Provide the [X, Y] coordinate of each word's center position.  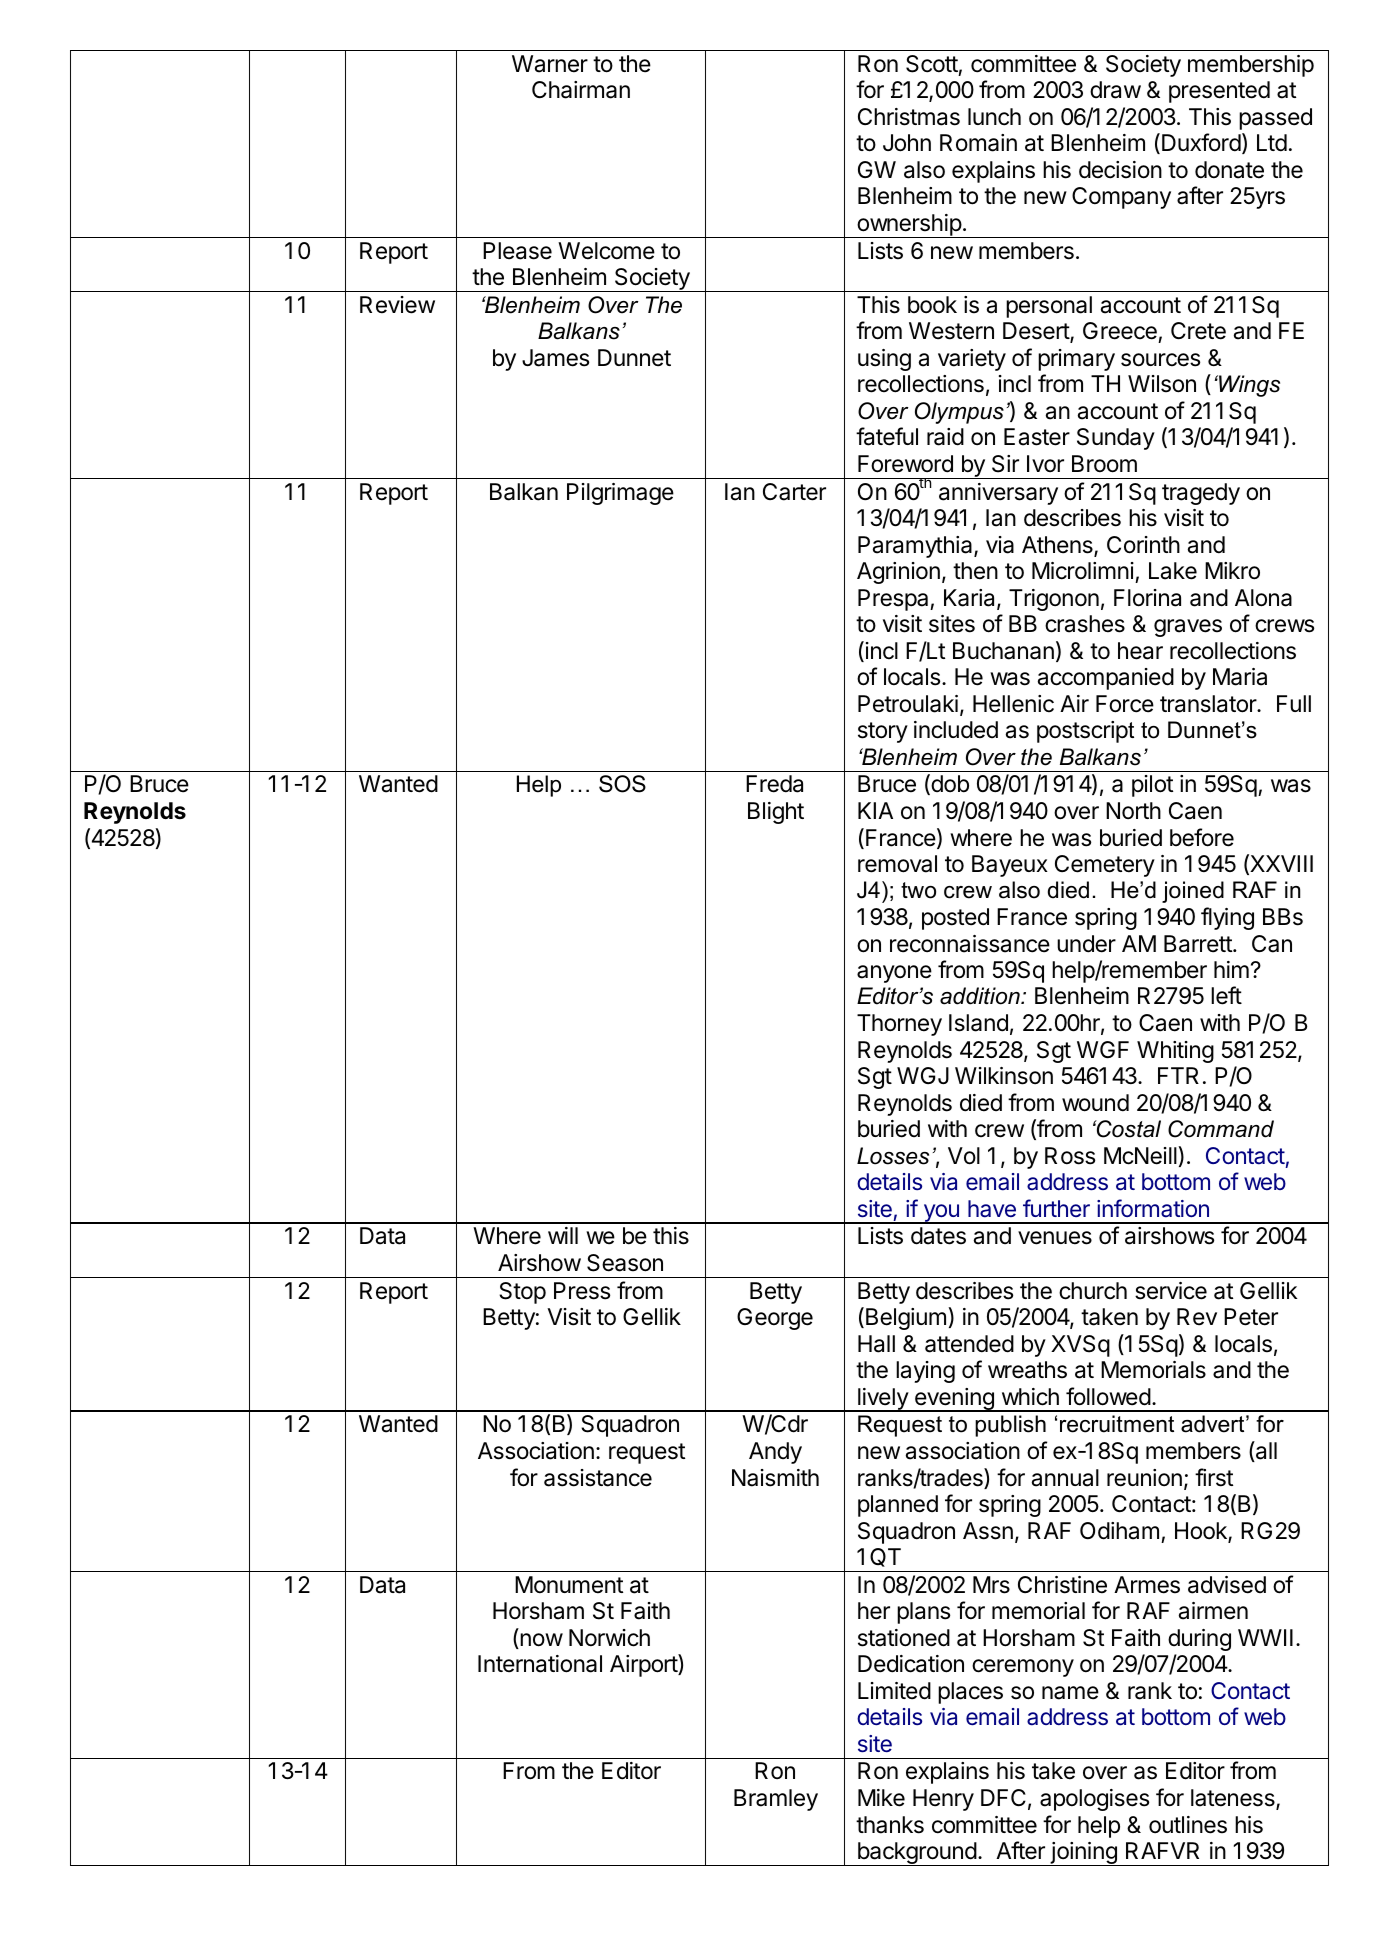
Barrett [1199, 944]
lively [883, 1400]
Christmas [909, 117]
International [540, 1664]
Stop [522, 1293]
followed [1108, 1396]
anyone [894, 974]
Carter [794, 492]
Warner [550, 64]
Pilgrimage [620, 494]
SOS [622, 784]
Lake [1173, 571]
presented [1219, 92]
